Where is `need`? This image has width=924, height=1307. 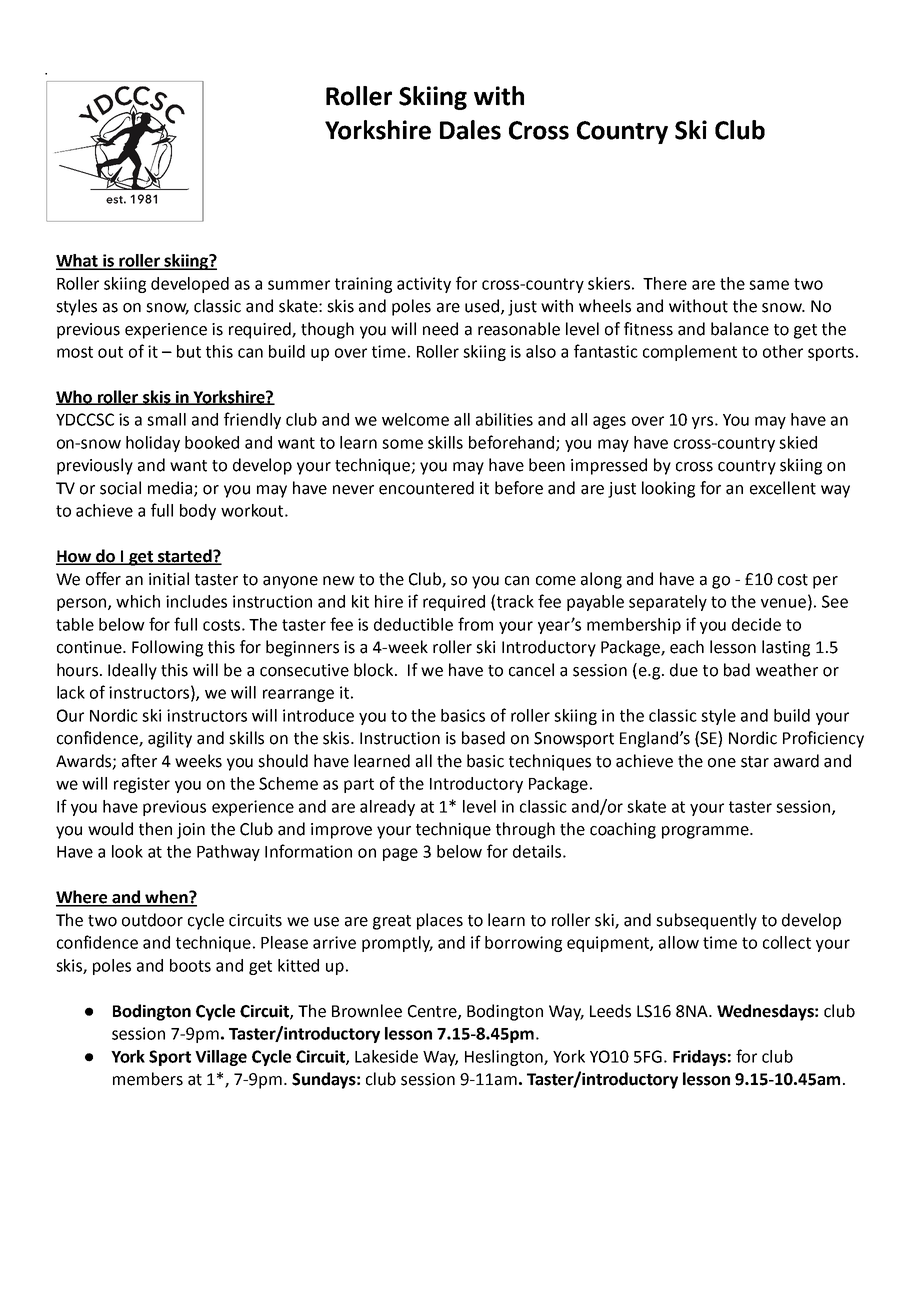 need is located at coordinates (440, 329).
